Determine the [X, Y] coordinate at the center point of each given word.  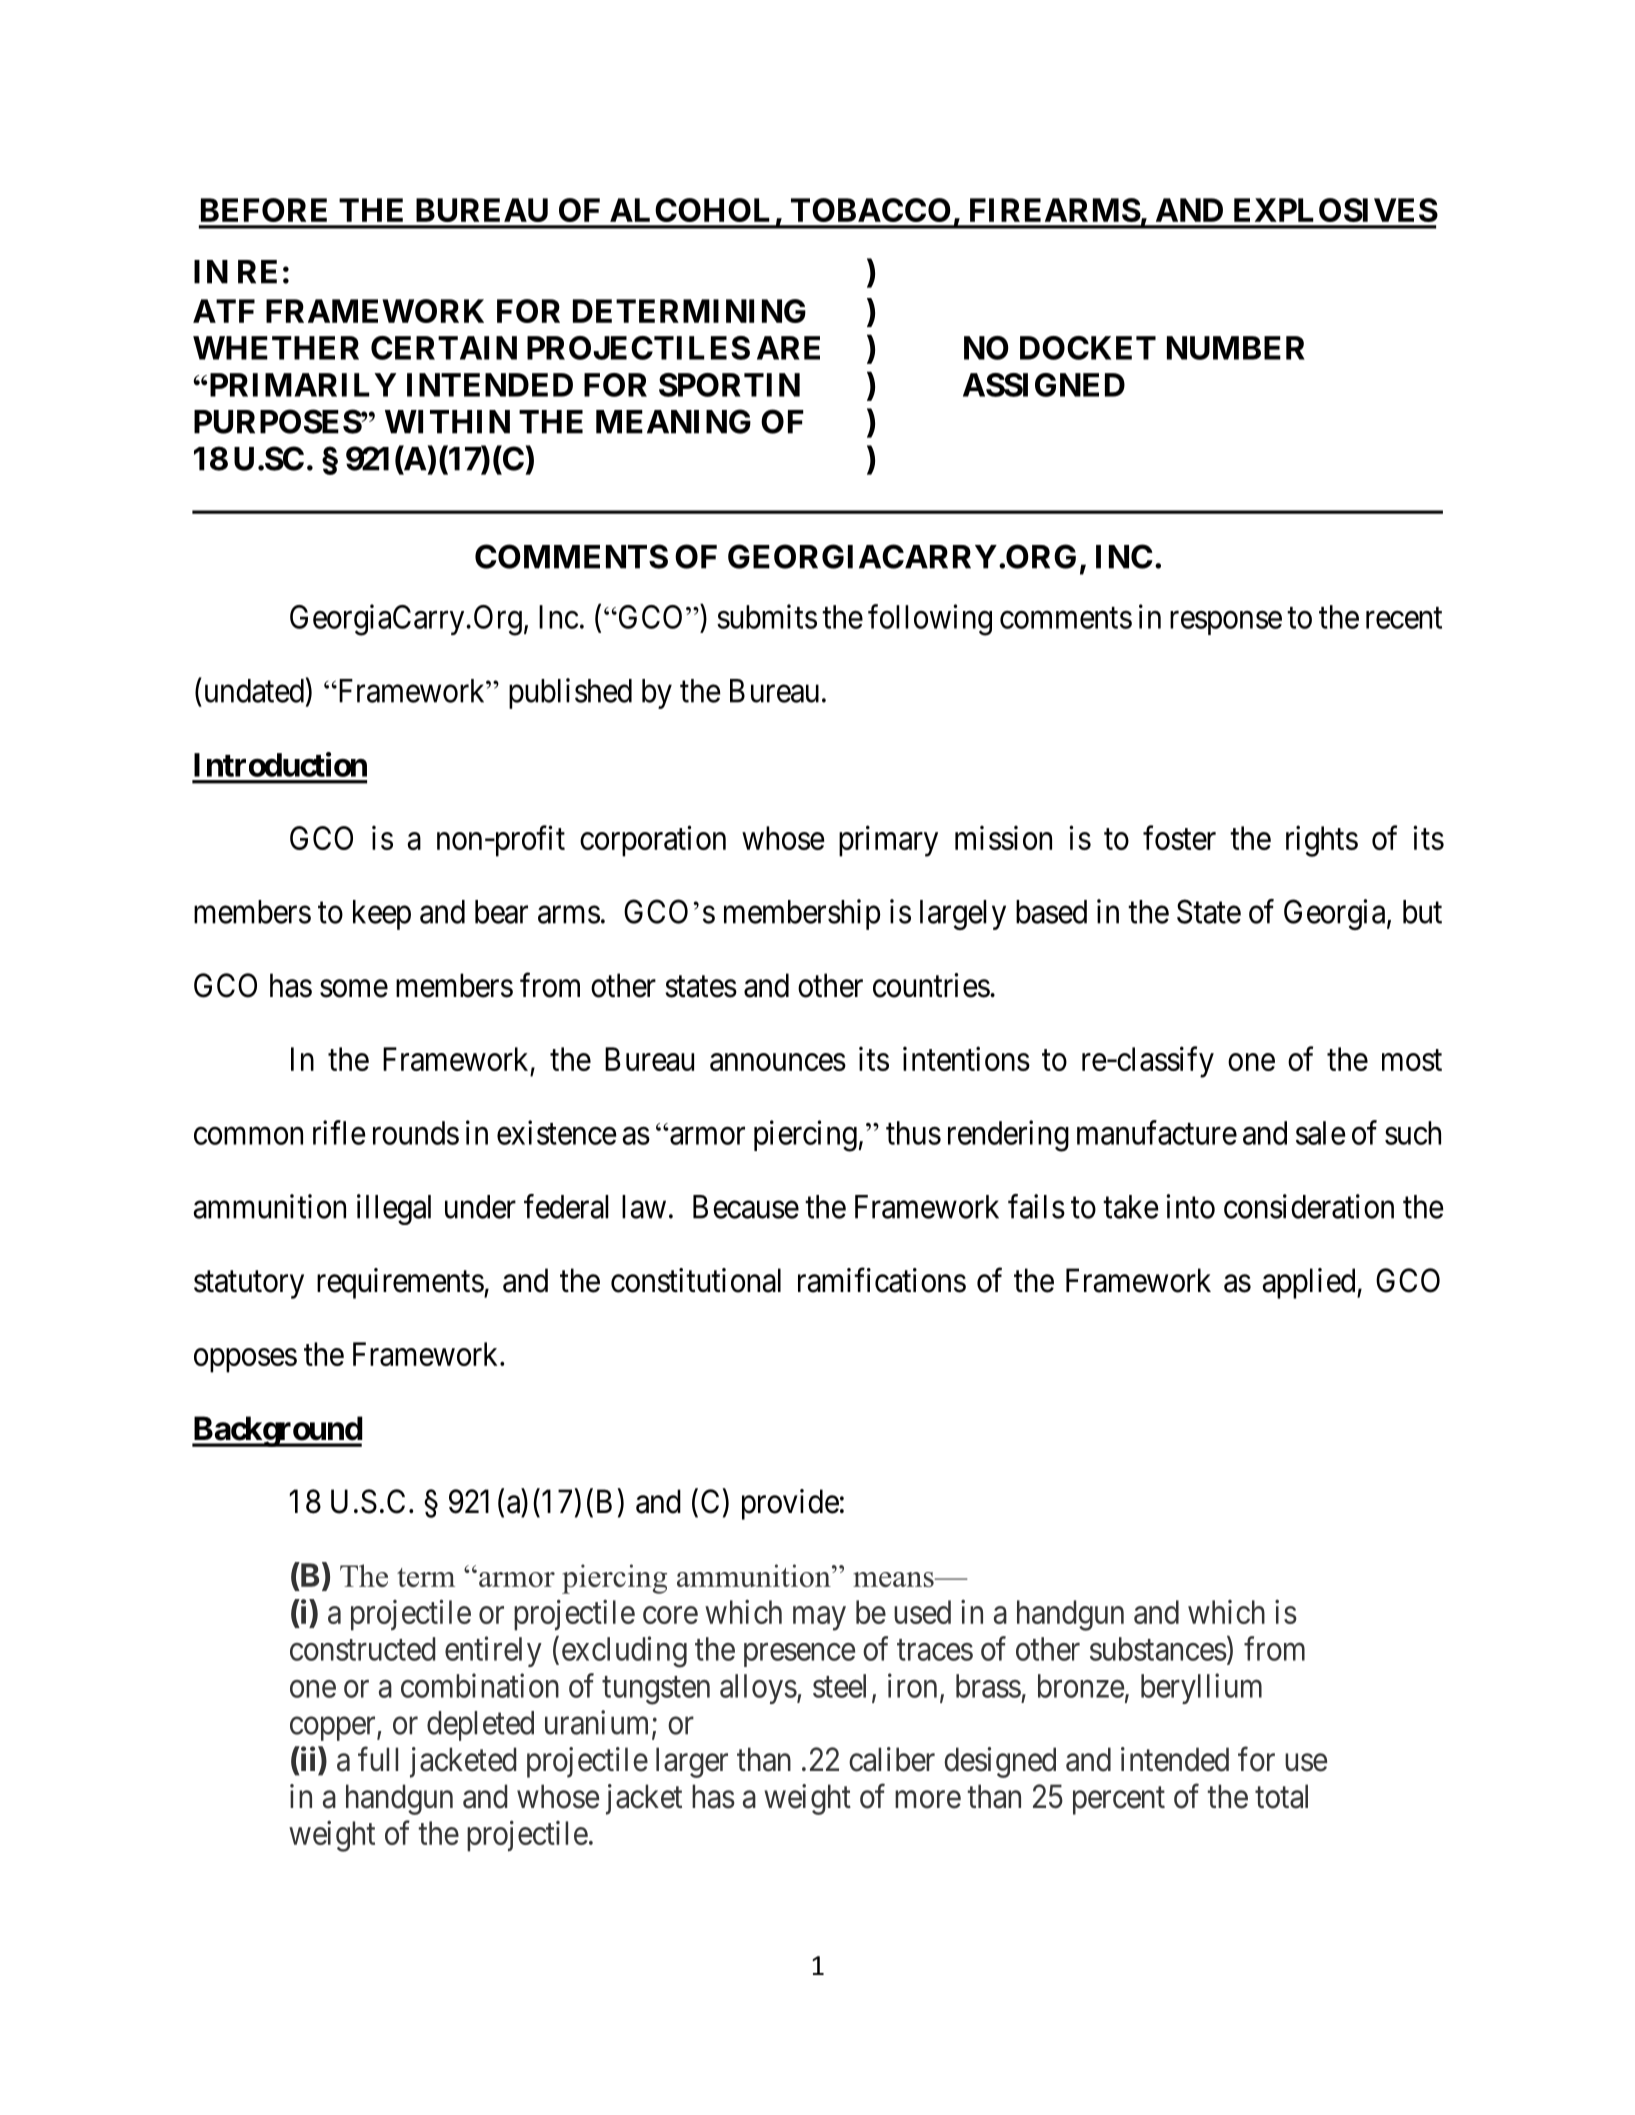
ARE [788, 348]
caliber [892, 1759]
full [378, 1759]
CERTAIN [444, 348]
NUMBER [1236, 348]
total [1281, 1796]
